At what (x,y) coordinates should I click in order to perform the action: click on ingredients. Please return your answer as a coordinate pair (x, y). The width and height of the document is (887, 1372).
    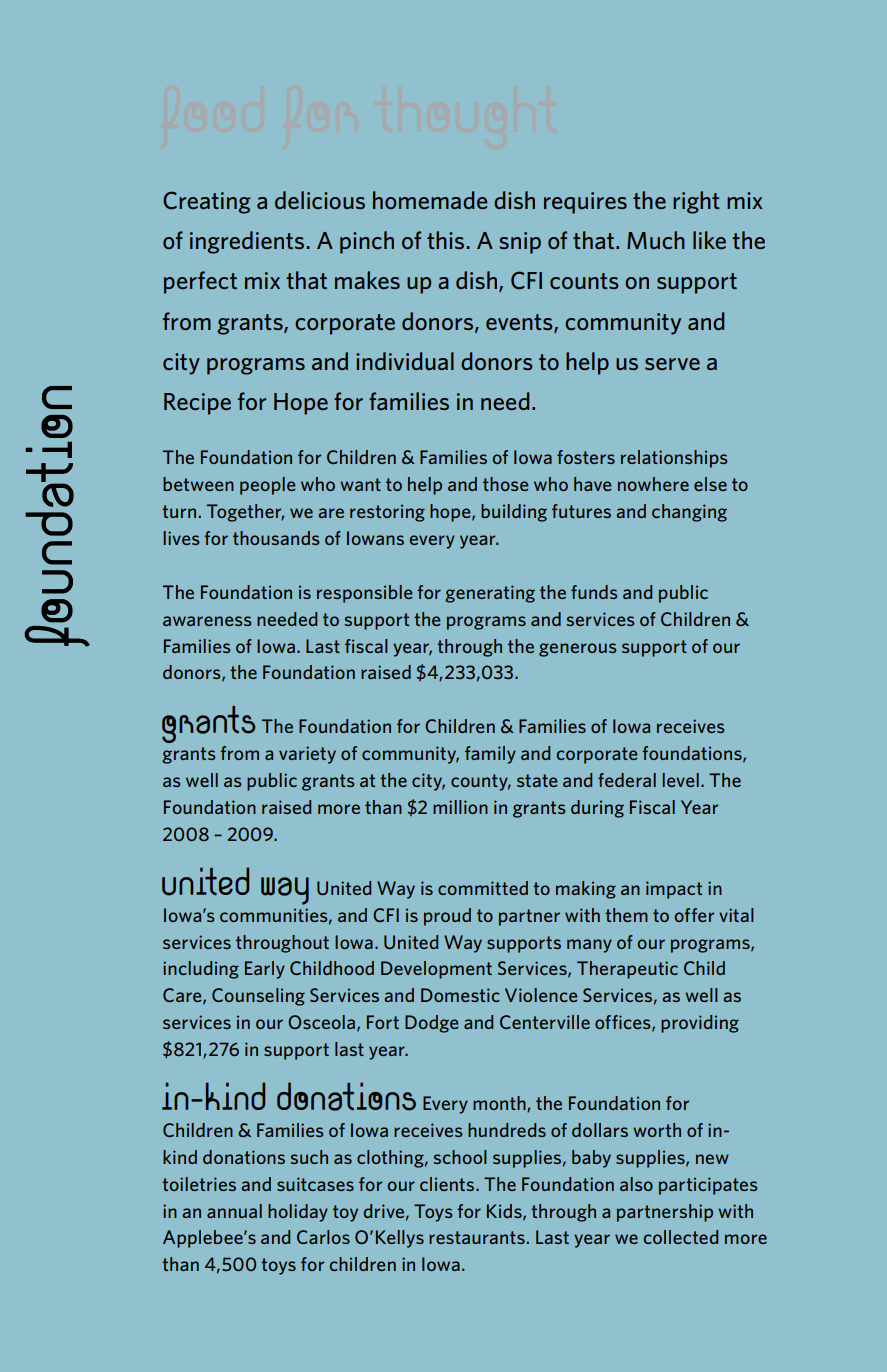
    Looking at the image, I should click on (247, 242).
